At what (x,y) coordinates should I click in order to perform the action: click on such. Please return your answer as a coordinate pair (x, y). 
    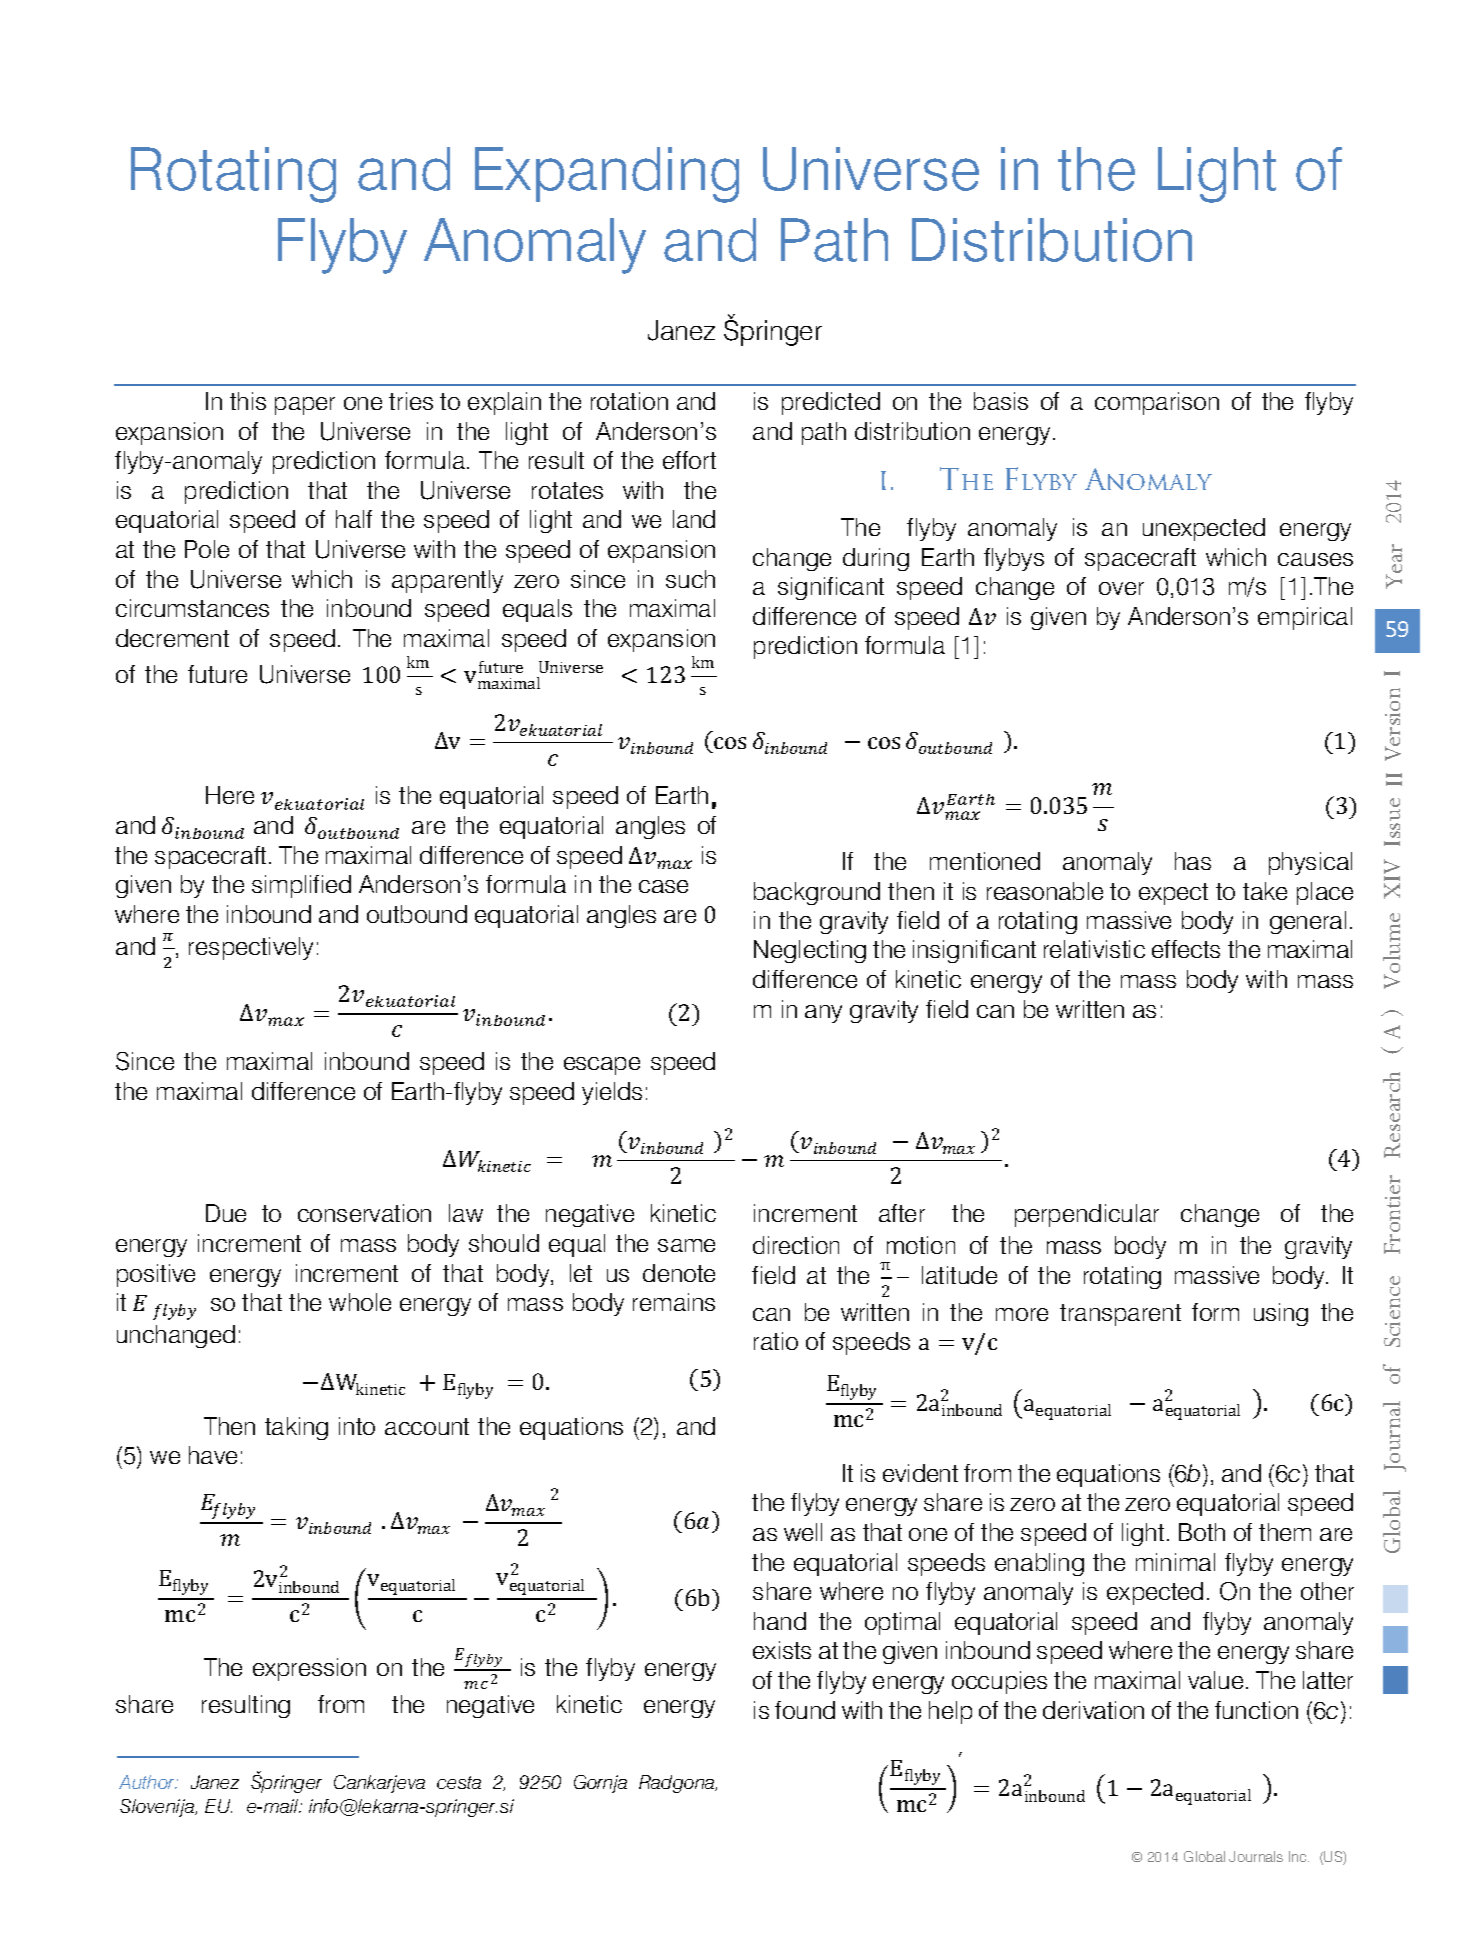
    Looking at the image, I should click on (690, 579).
